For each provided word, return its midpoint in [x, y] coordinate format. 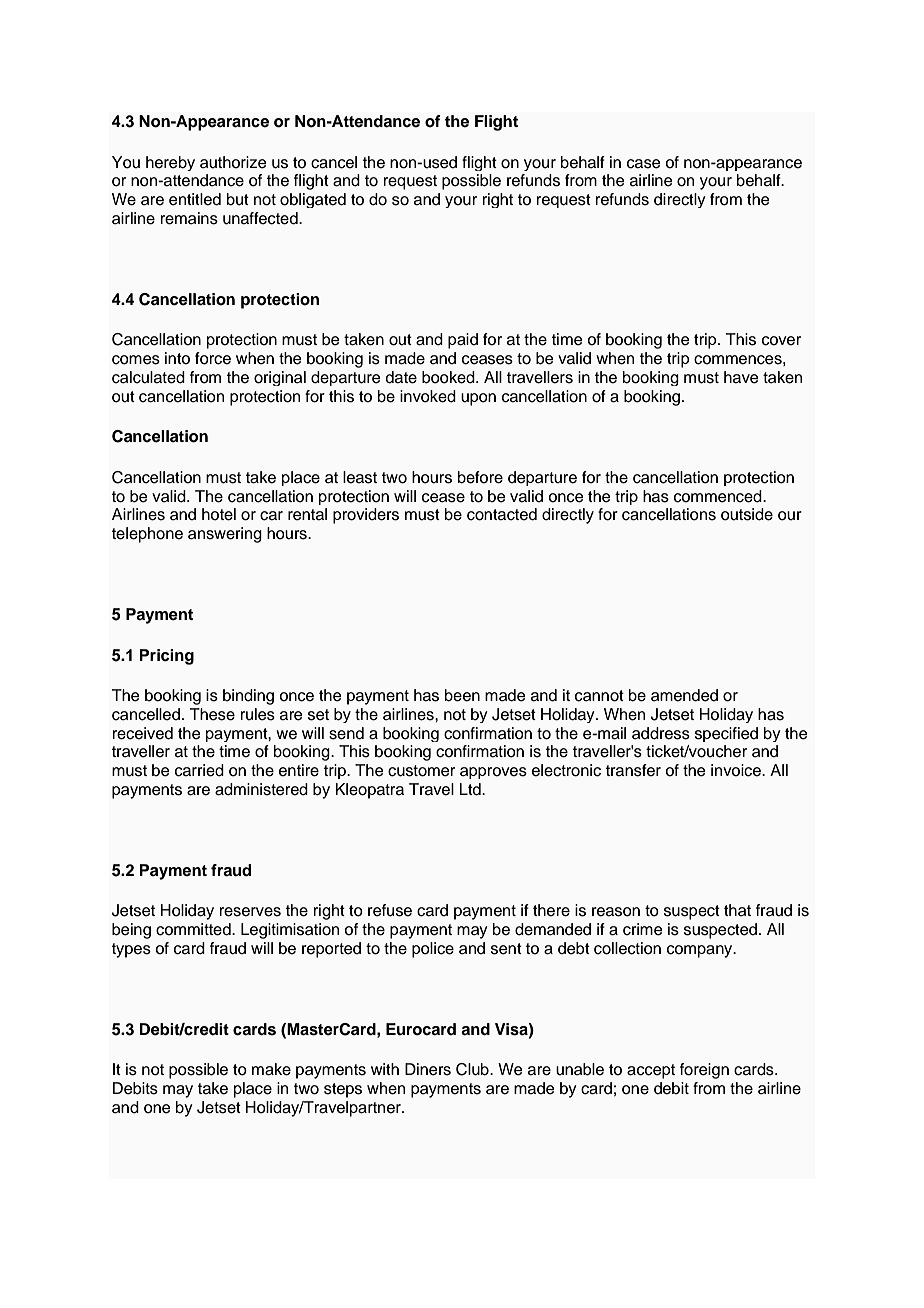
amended [684, 695]
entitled [195, 199]
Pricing [166, 657]
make [271, 1069]
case [644, 164]
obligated [313, 200]
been [462, 695]
